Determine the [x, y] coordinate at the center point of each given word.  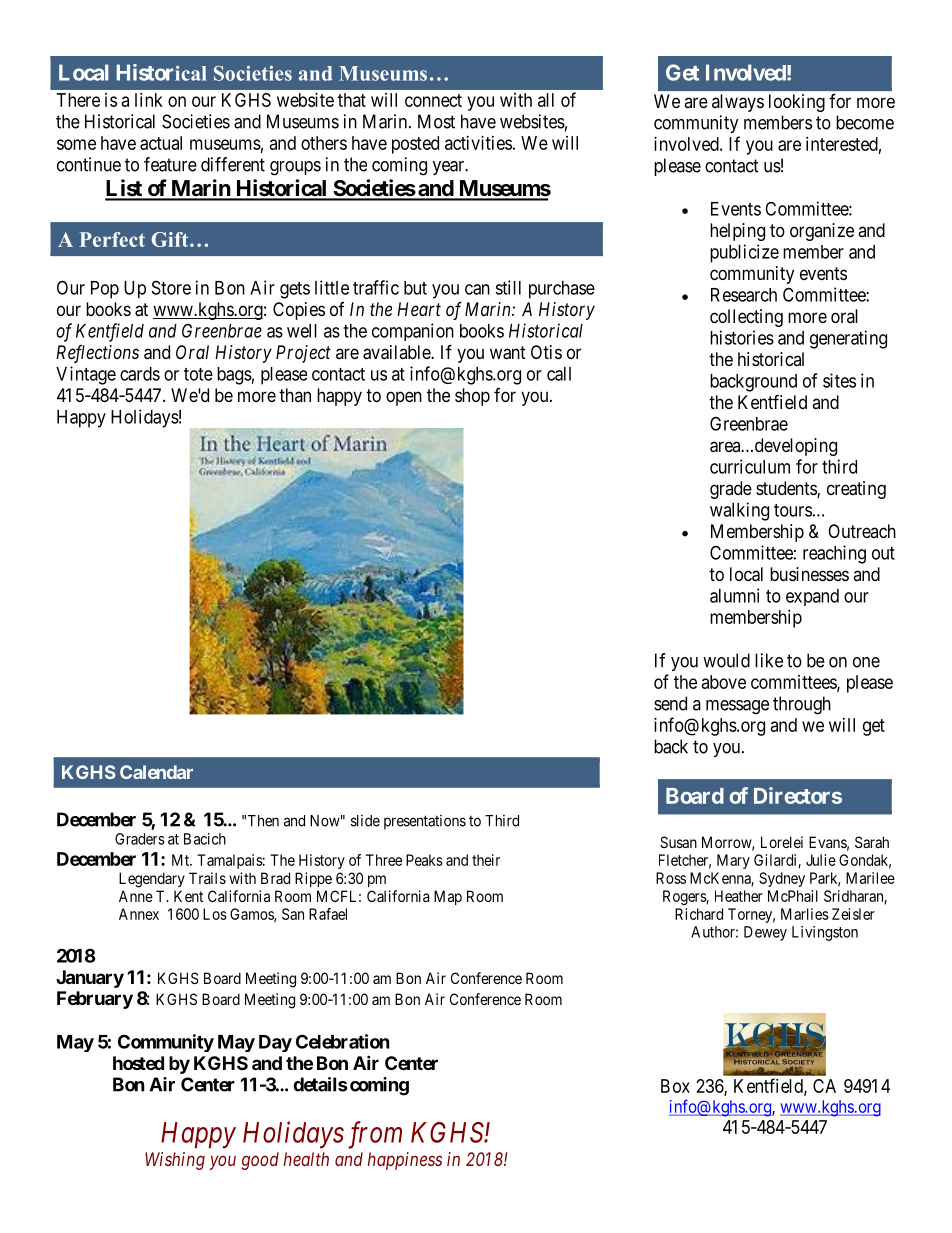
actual [161, 143]
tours [793, 510]
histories [742, 337]
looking [797, 103]
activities [478, 143]
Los [215, 914]
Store [171, 287]
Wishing [175, 1161]
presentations [425, 822]
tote [198, 374]
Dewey [765, 933]
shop [472, 397]
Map [448, 897]
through [802, 705]
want [508, 353]
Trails [207, 878]
